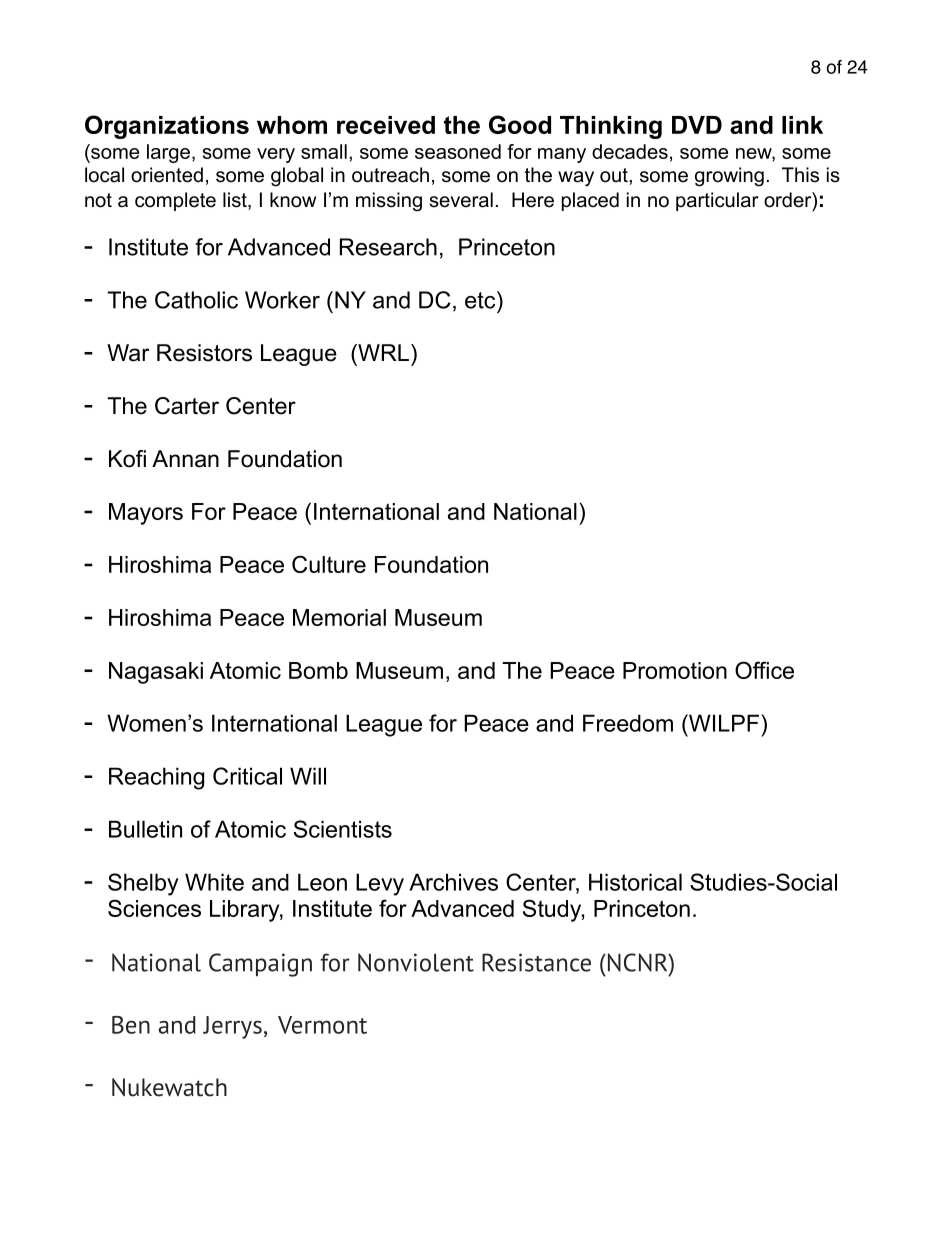 The height and width of the screenshot is (1233, 952). I want to click on etc, so click(481, 300).
